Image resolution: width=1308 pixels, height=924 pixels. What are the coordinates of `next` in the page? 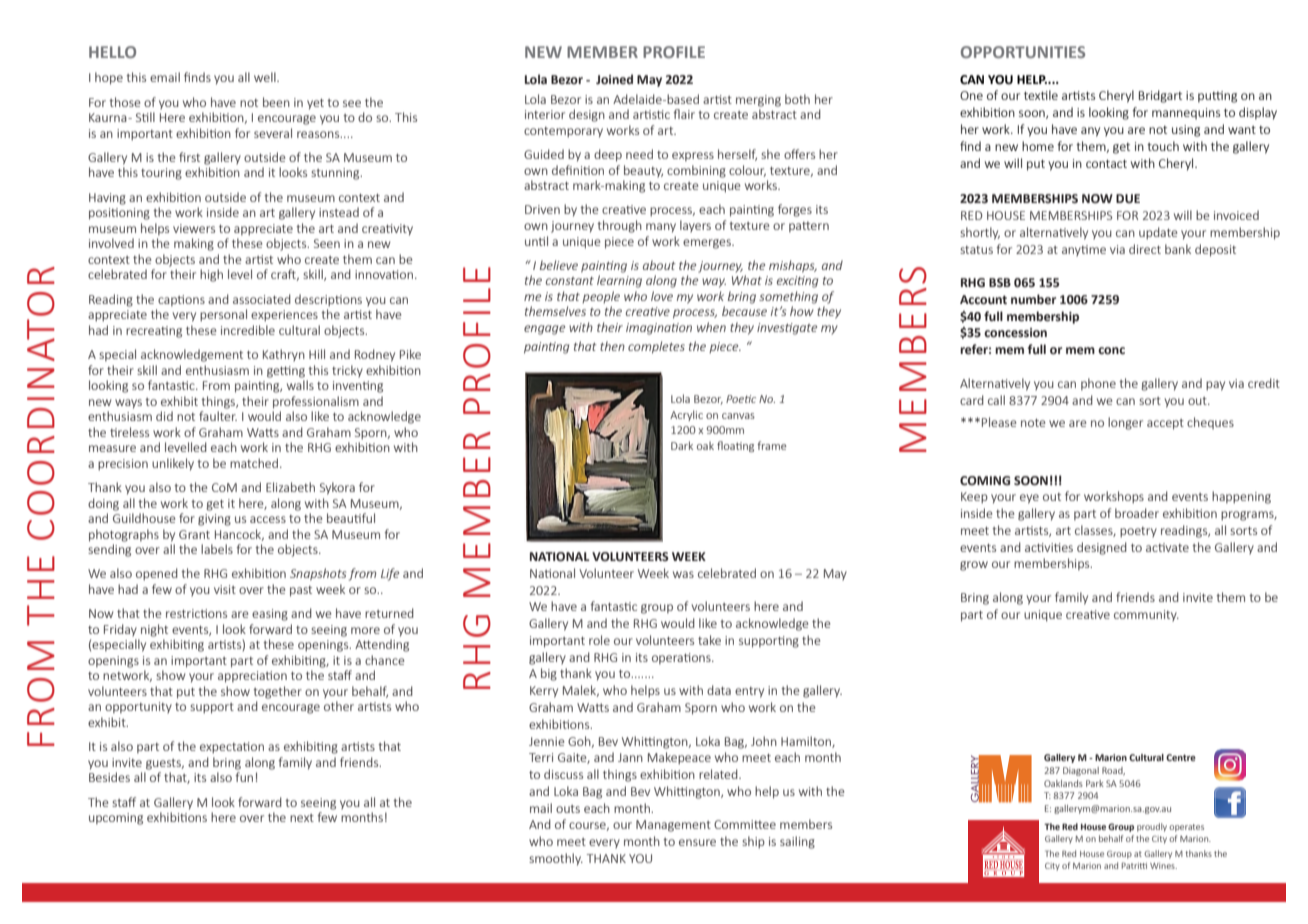 It's located at (302, 818).
